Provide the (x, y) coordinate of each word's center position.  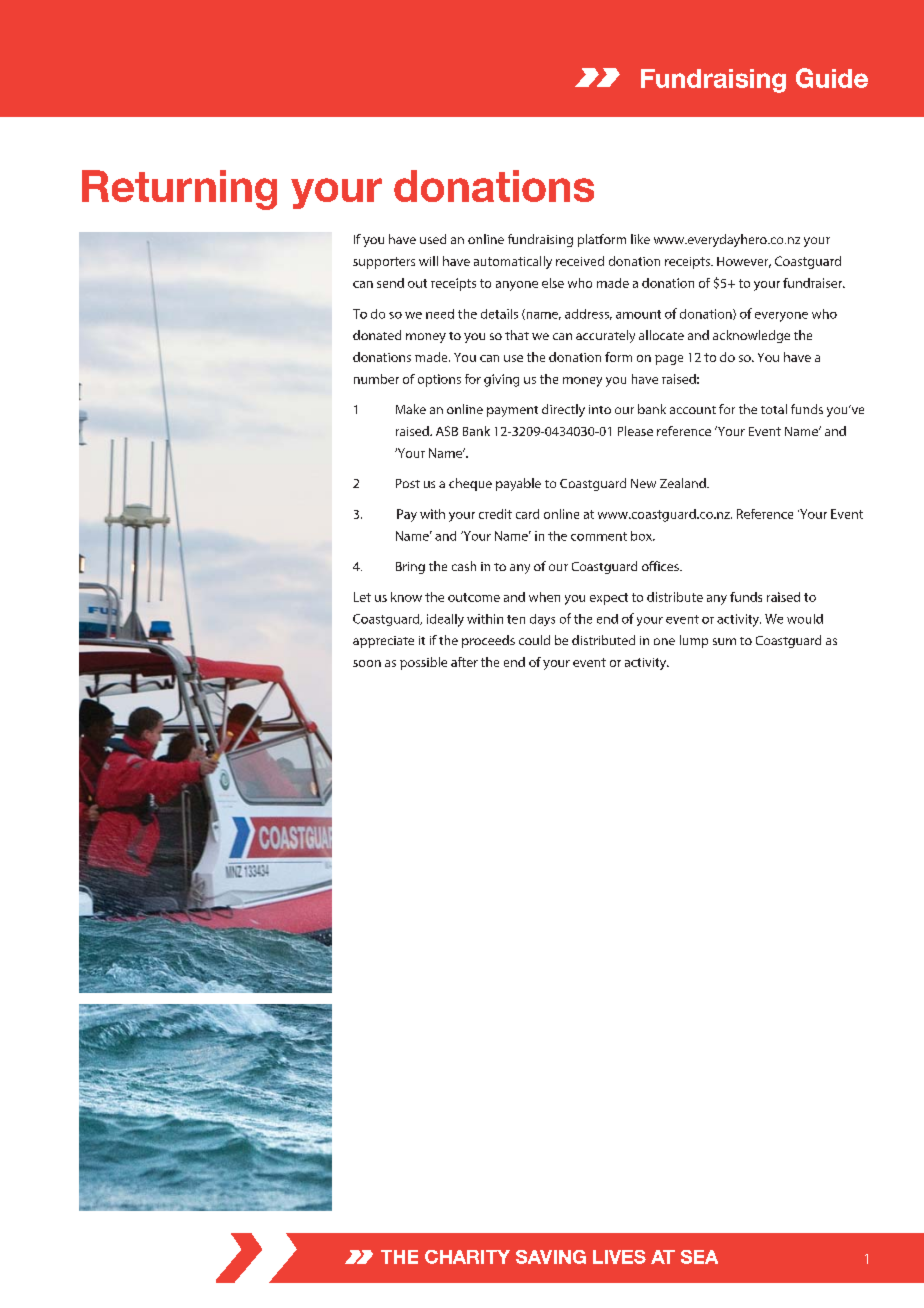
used (433, 239)
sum (724, 641)
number (376, 379)
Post (408, 483)
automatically (513, 262)
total (774, 409)
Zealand (684, 483)
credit (495, 514)
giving (501, 380)
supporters (384, 263)
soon (367, 663)
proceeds (488, 641)
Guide (832, 78)
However (744, 262)
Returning (179, 190)
